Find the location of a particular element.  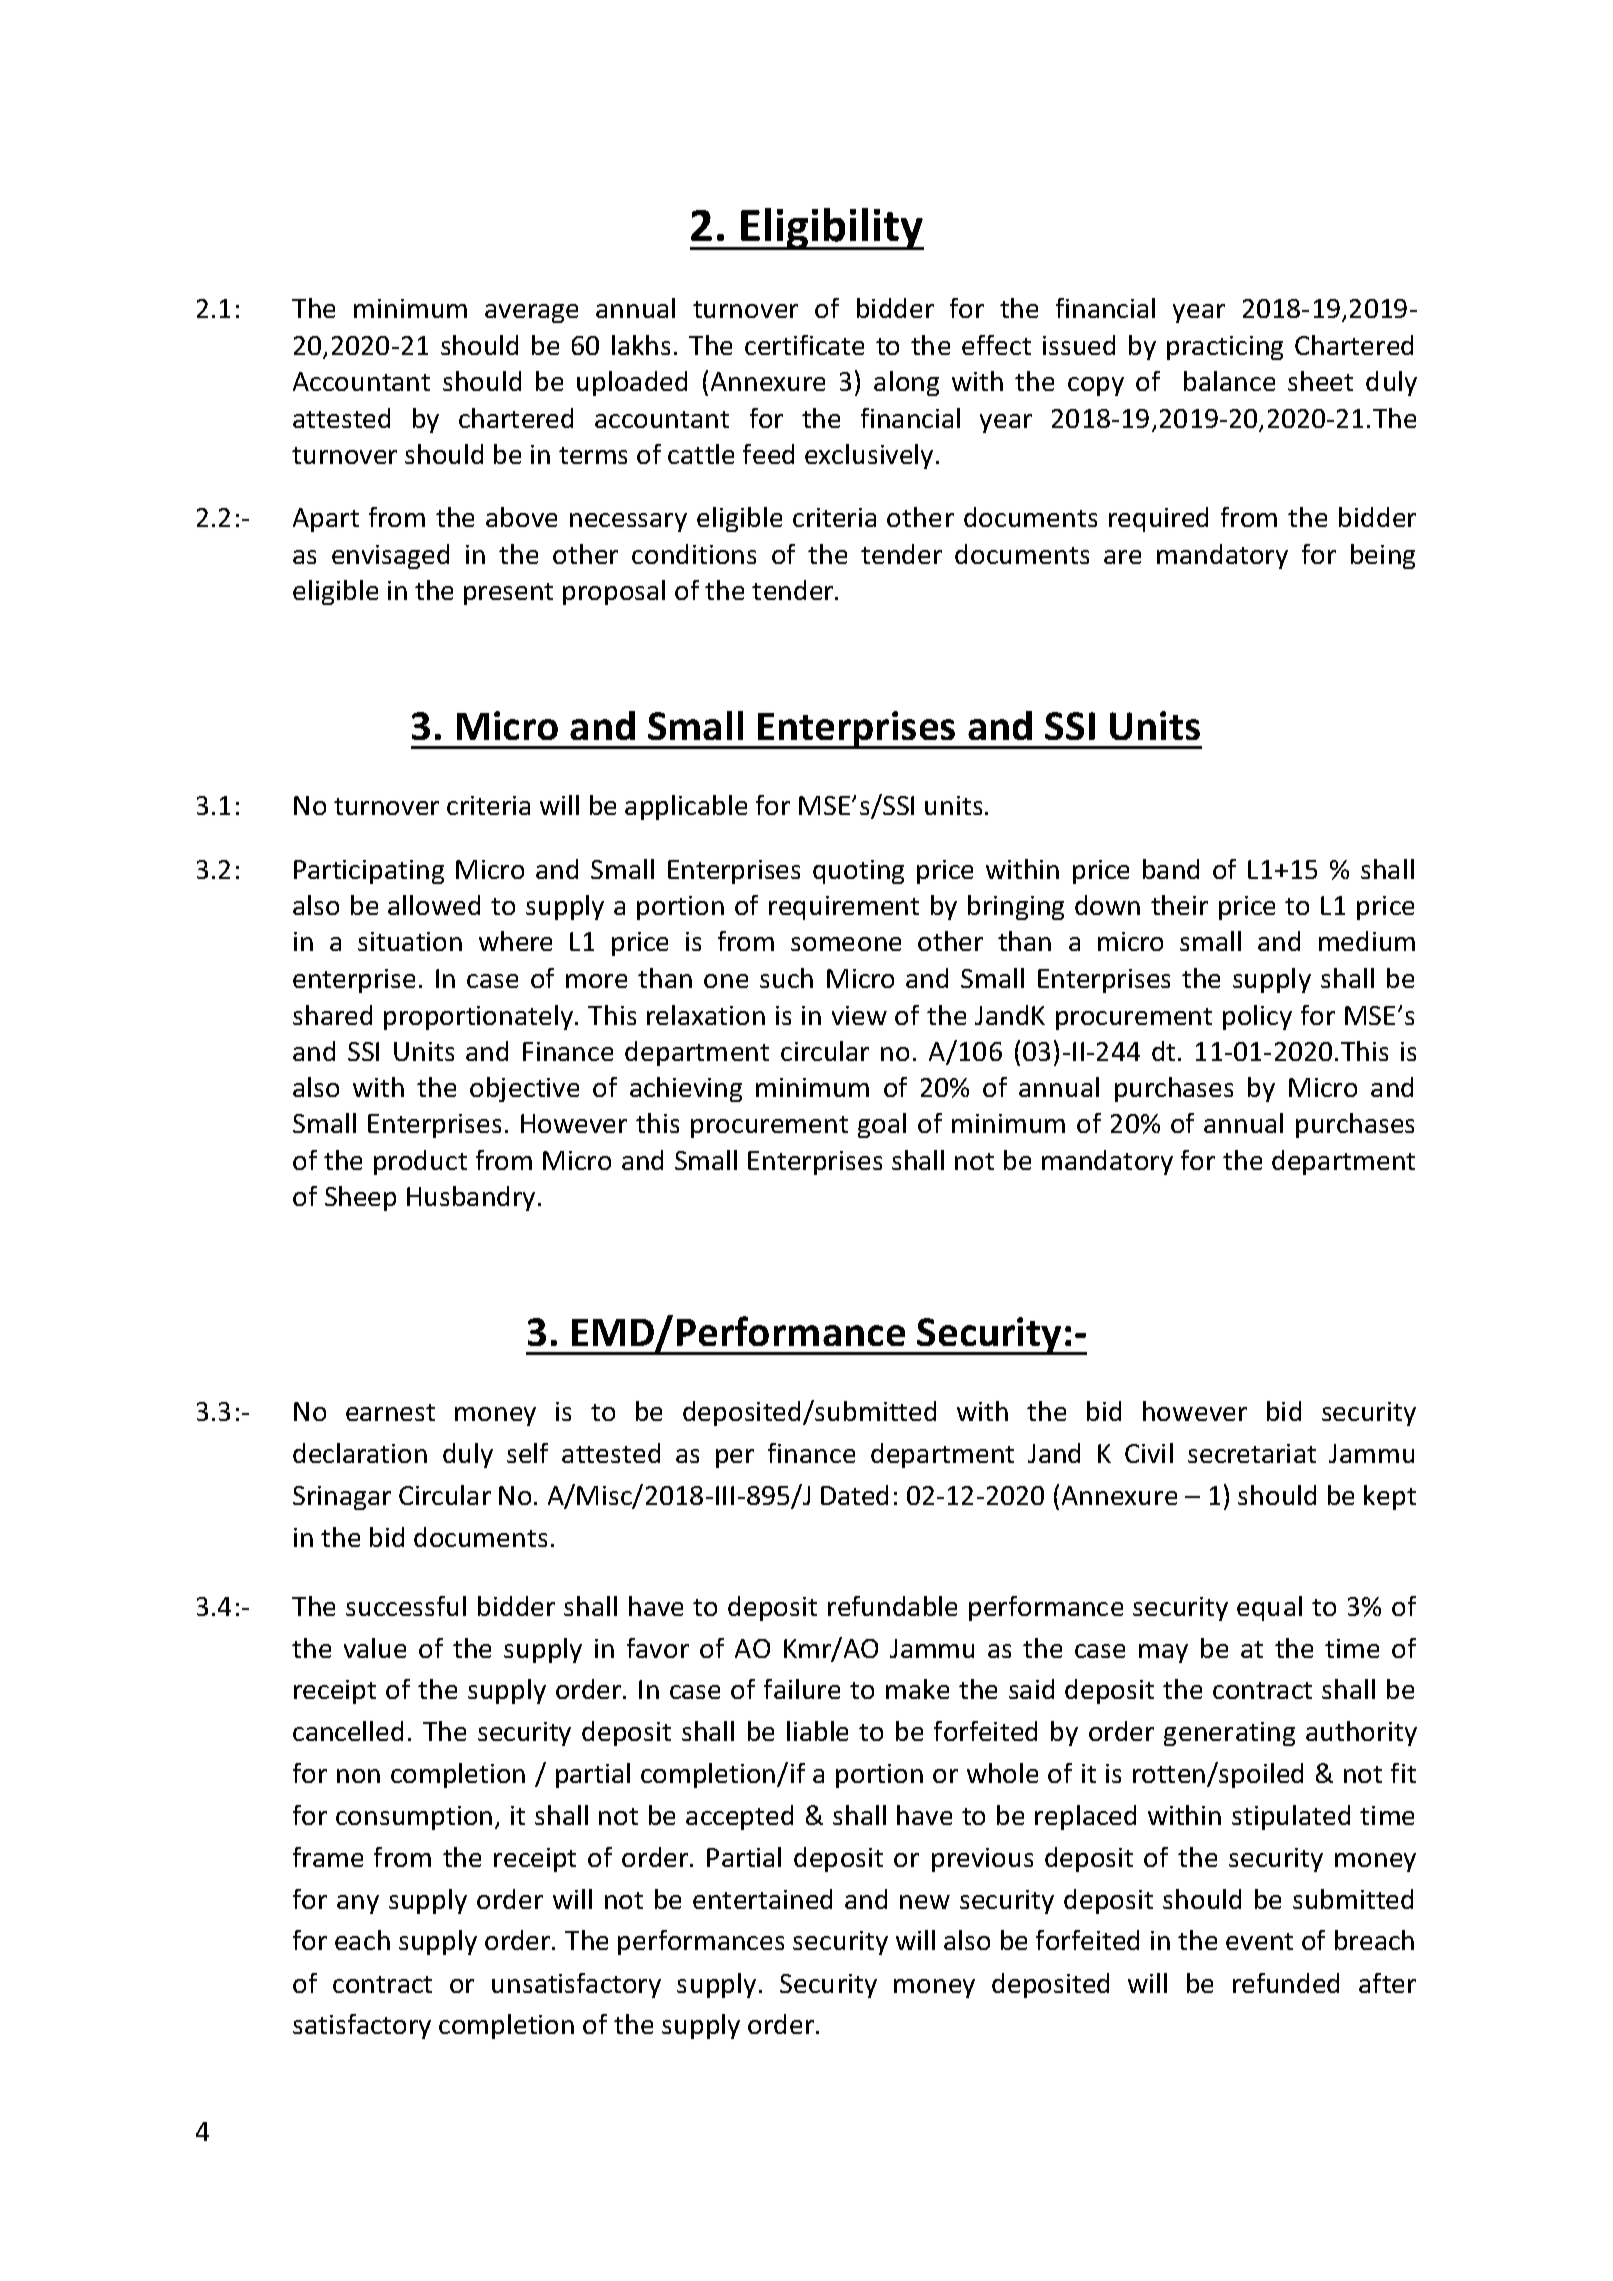

objective is located at coordinates (524, 1089).
